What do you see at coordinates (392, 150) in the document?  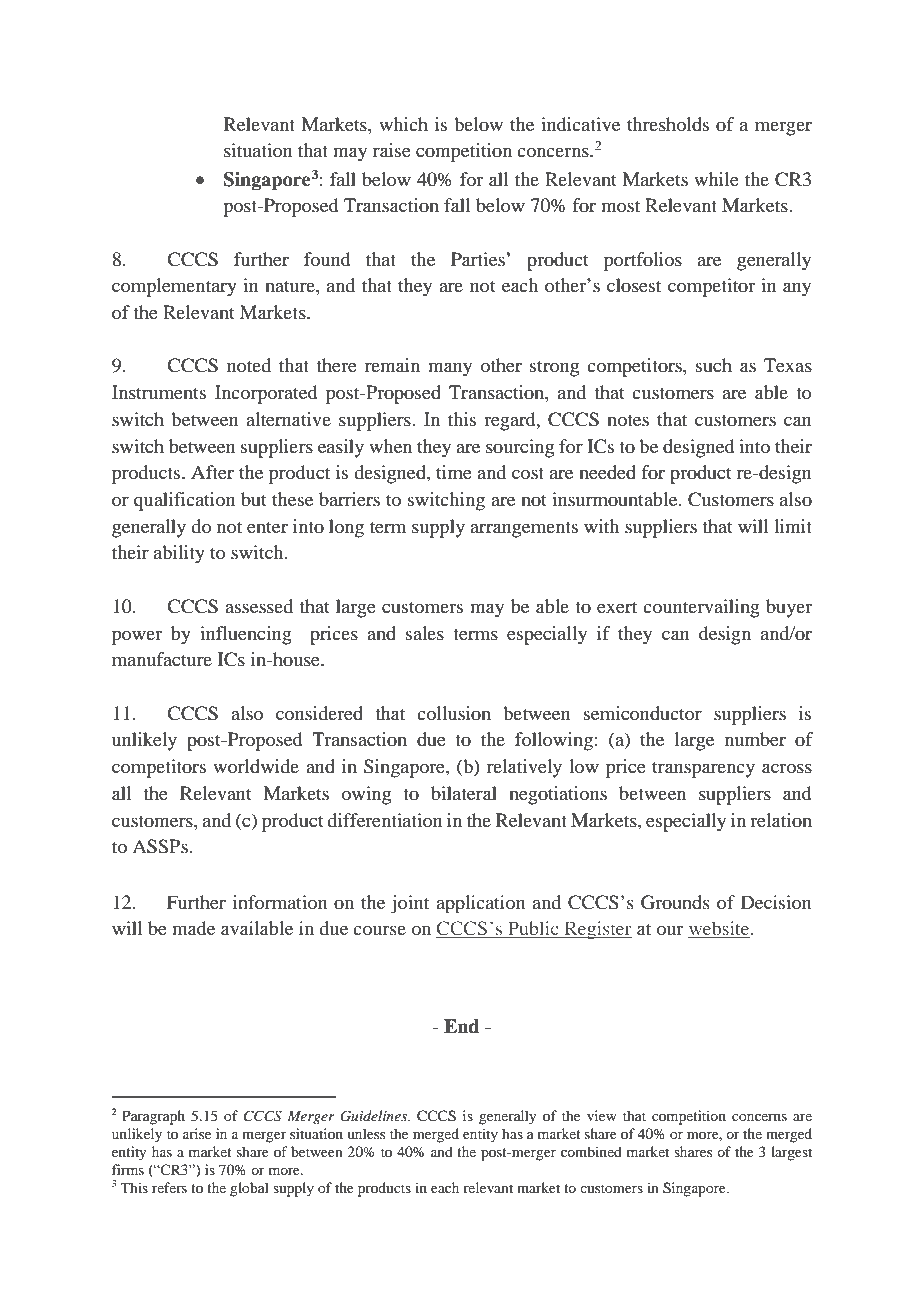 I see `raise` at bounding box center [392, 150].
